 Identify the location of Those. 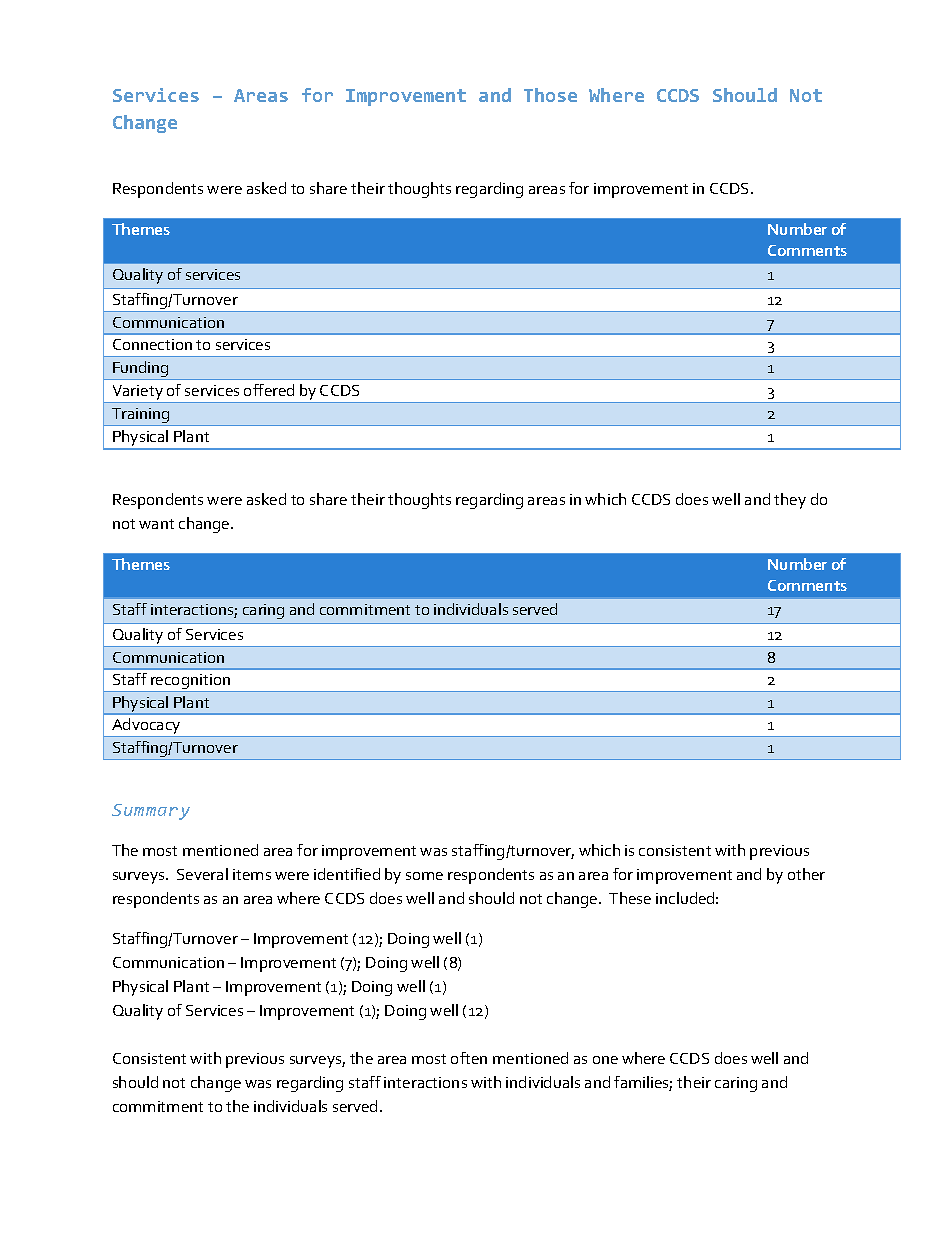
(550, 95).
